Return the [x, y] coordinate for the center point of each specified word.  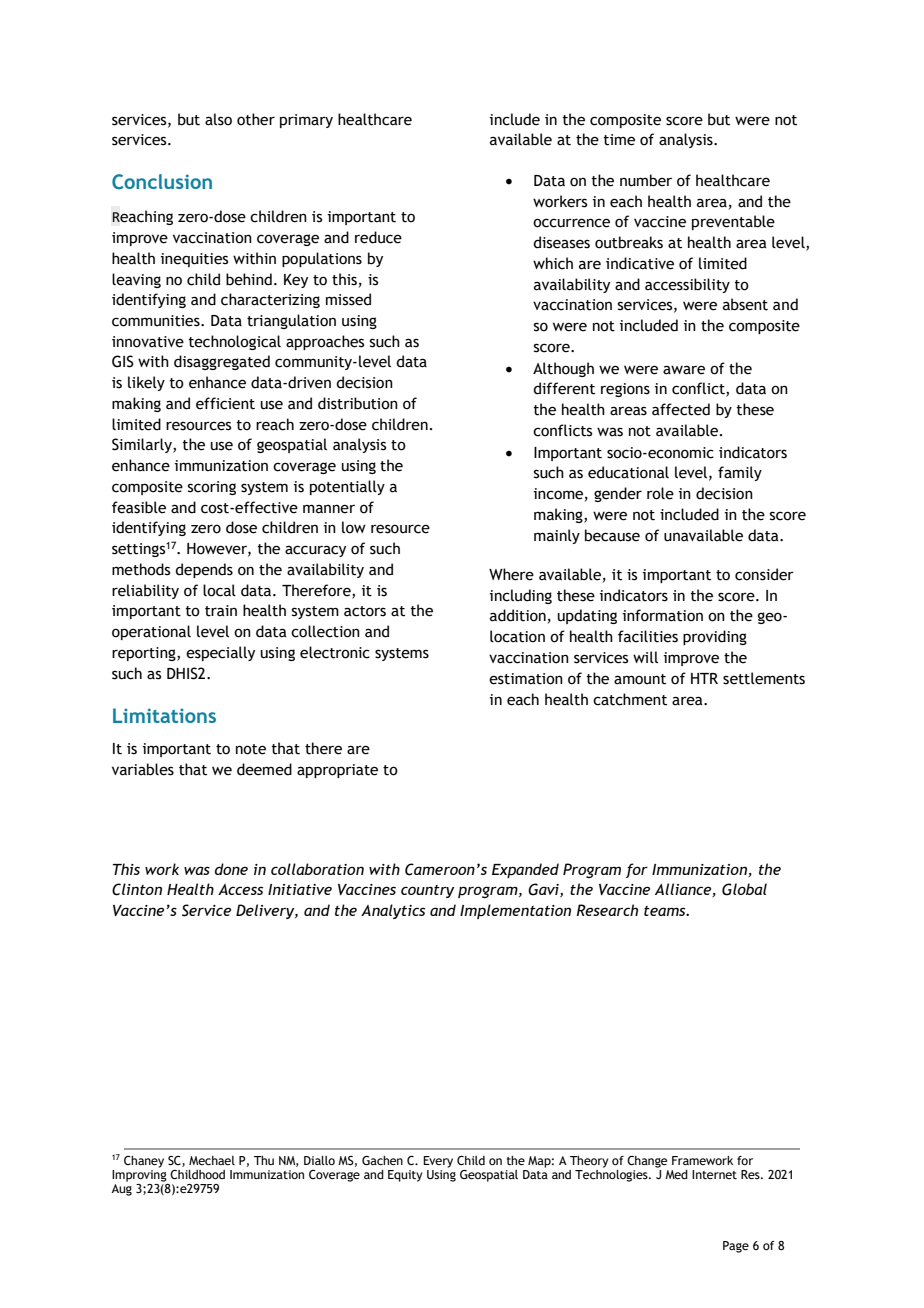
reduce [378, 237]
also [218, 119]
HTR [704, 678]
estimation [526, 679]
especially [220, 653]
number [646, 180]
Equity [405, 1176]
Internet [714, 1174]
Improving [139, 1176]
